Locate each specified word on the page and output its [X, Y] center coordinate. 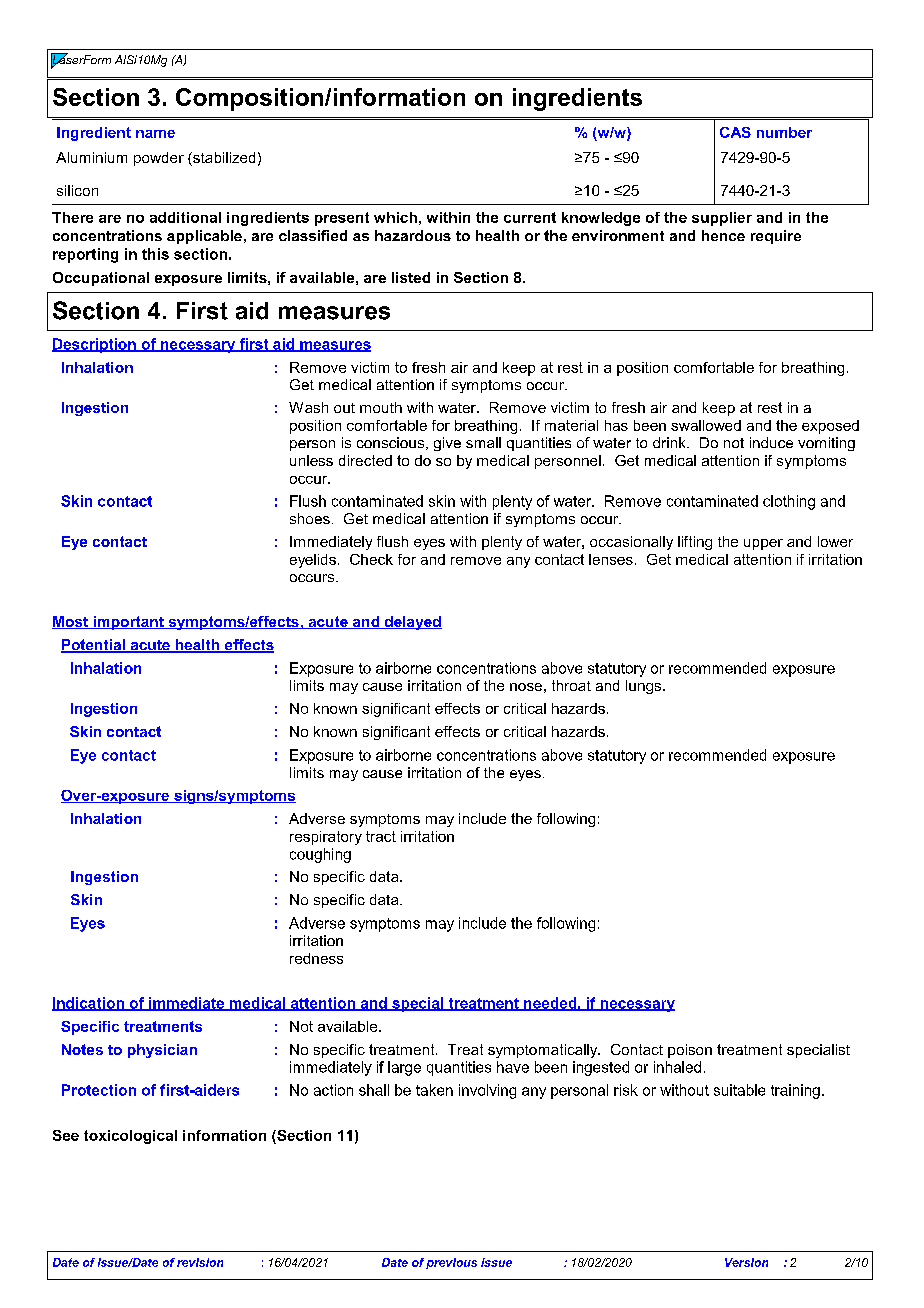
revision [200, 1262]
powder [159, 159]
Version [746, 1262]
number [784, 132]
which [395, 217]
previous [451, 1263]
